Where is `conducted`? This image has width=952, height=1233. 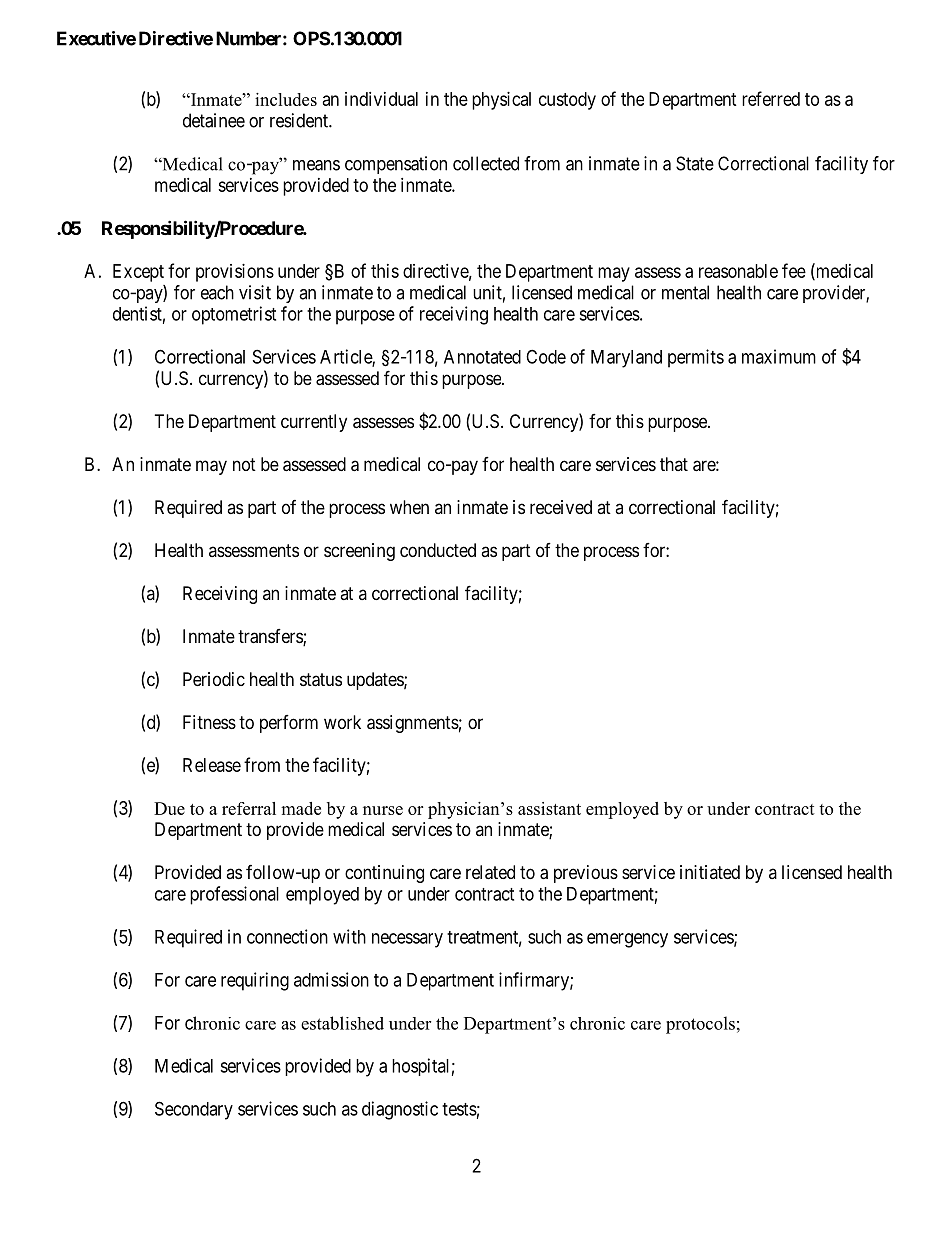 conducted is located at coordinates (438, 550).
